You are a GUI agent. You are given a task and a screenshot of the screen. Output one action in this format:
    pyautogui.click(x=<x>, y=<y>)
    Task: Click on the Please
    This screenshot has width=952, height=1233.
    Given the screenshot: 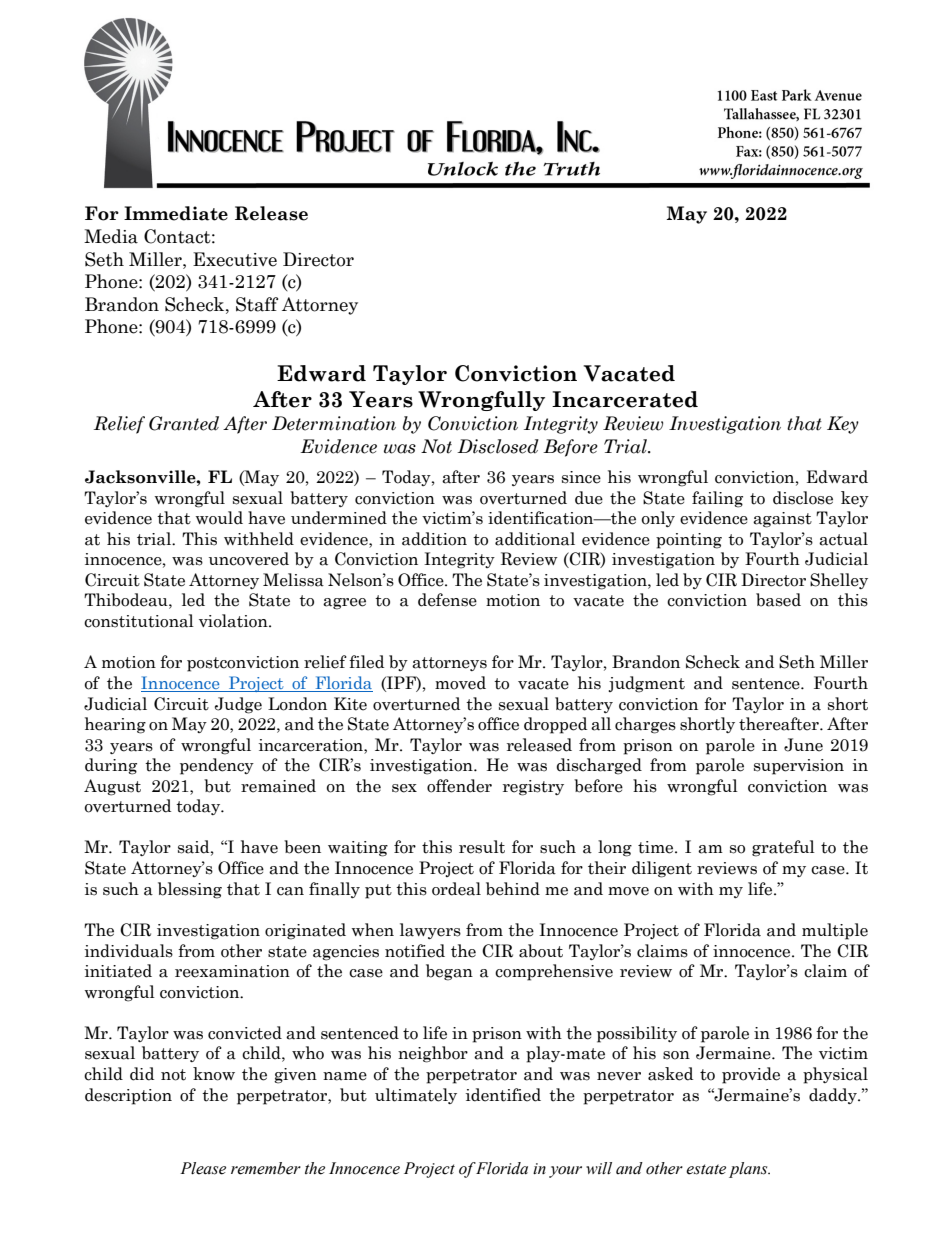 What is the action you would take?
    pyautogui.click(x=203, y=1168)
